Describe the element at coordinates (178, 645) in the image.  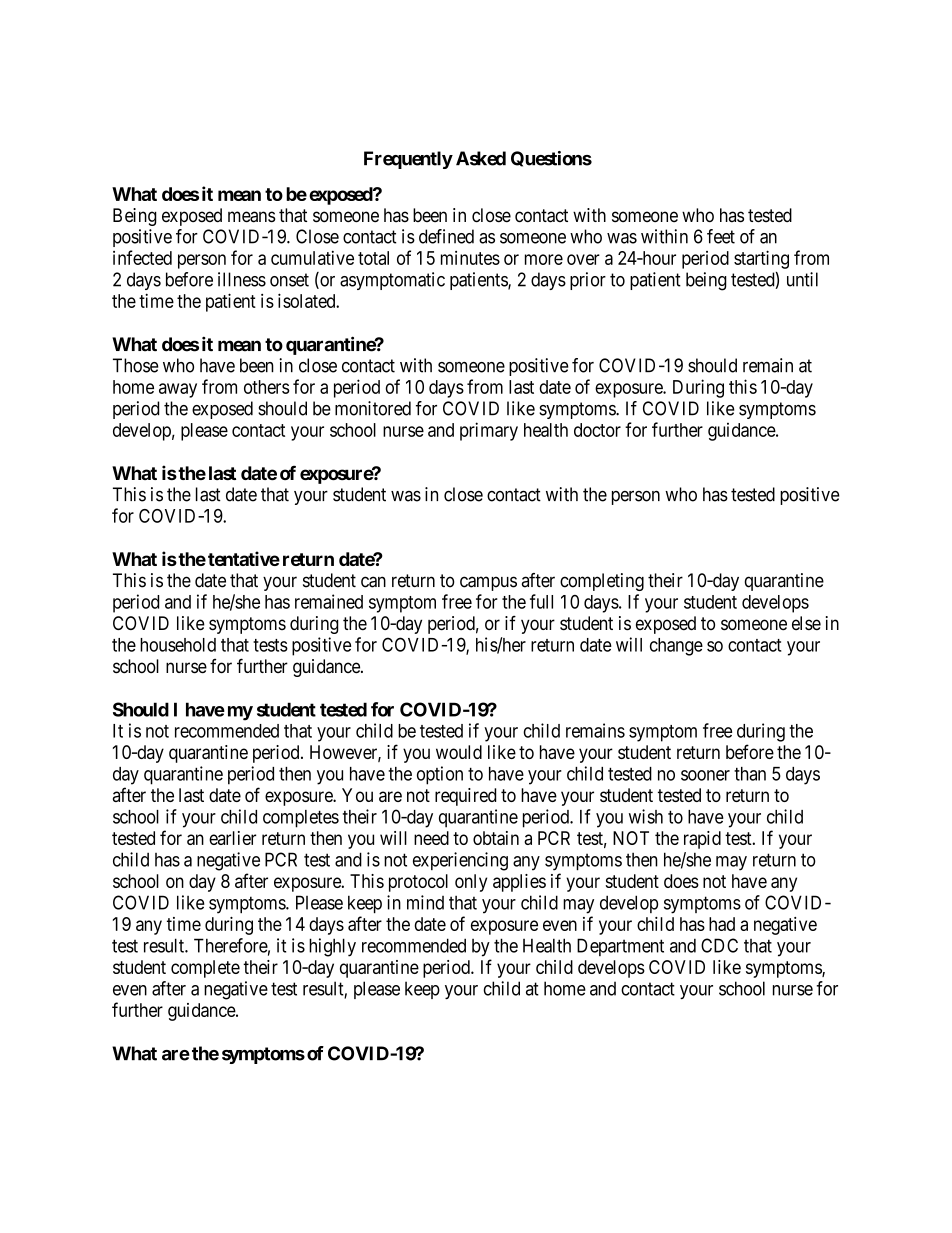
I see `household` at that location.
